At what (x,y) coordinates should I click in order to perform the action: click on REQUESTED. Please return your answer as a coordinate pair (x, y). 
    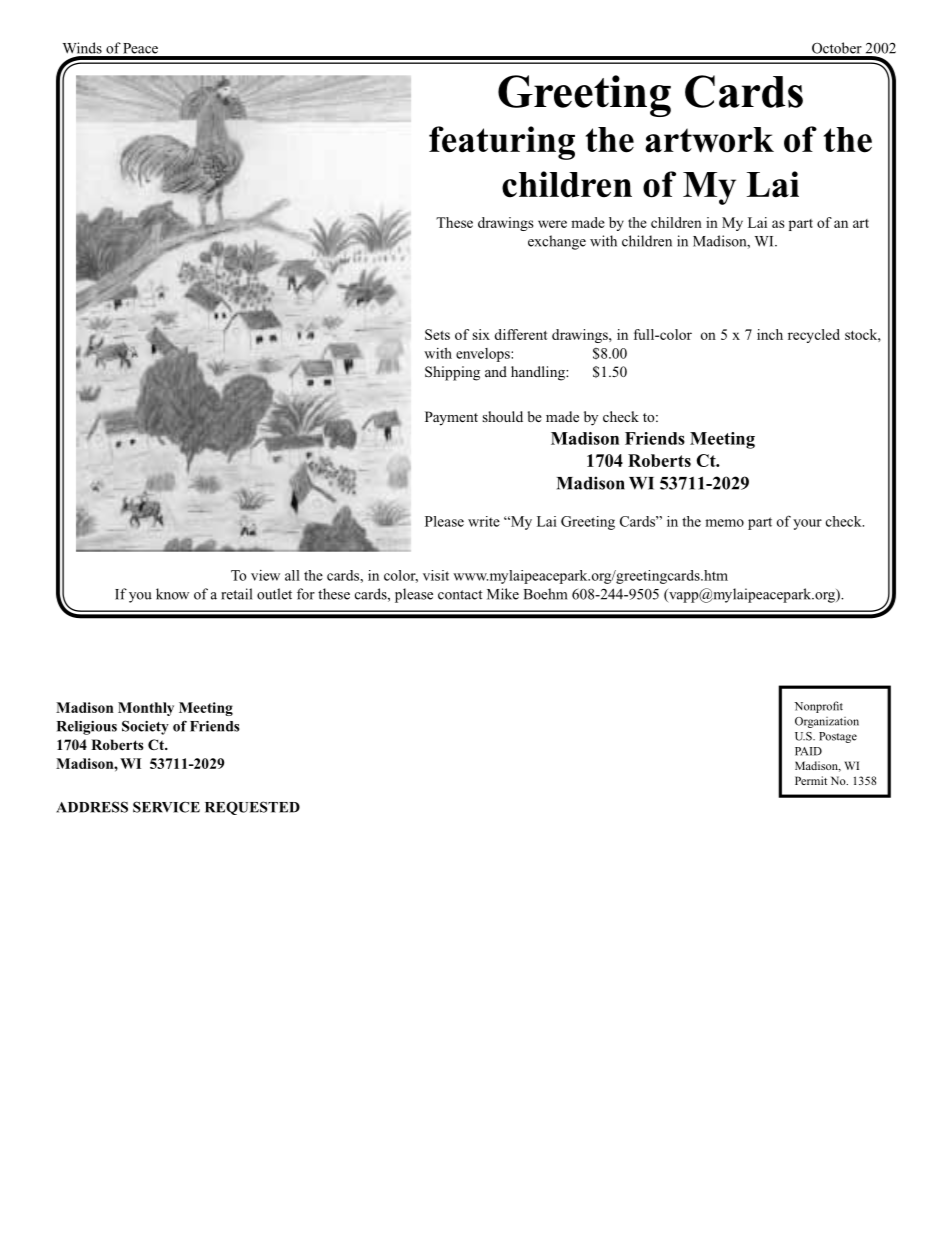
    Looking at the image, I should click on (252, 808).
